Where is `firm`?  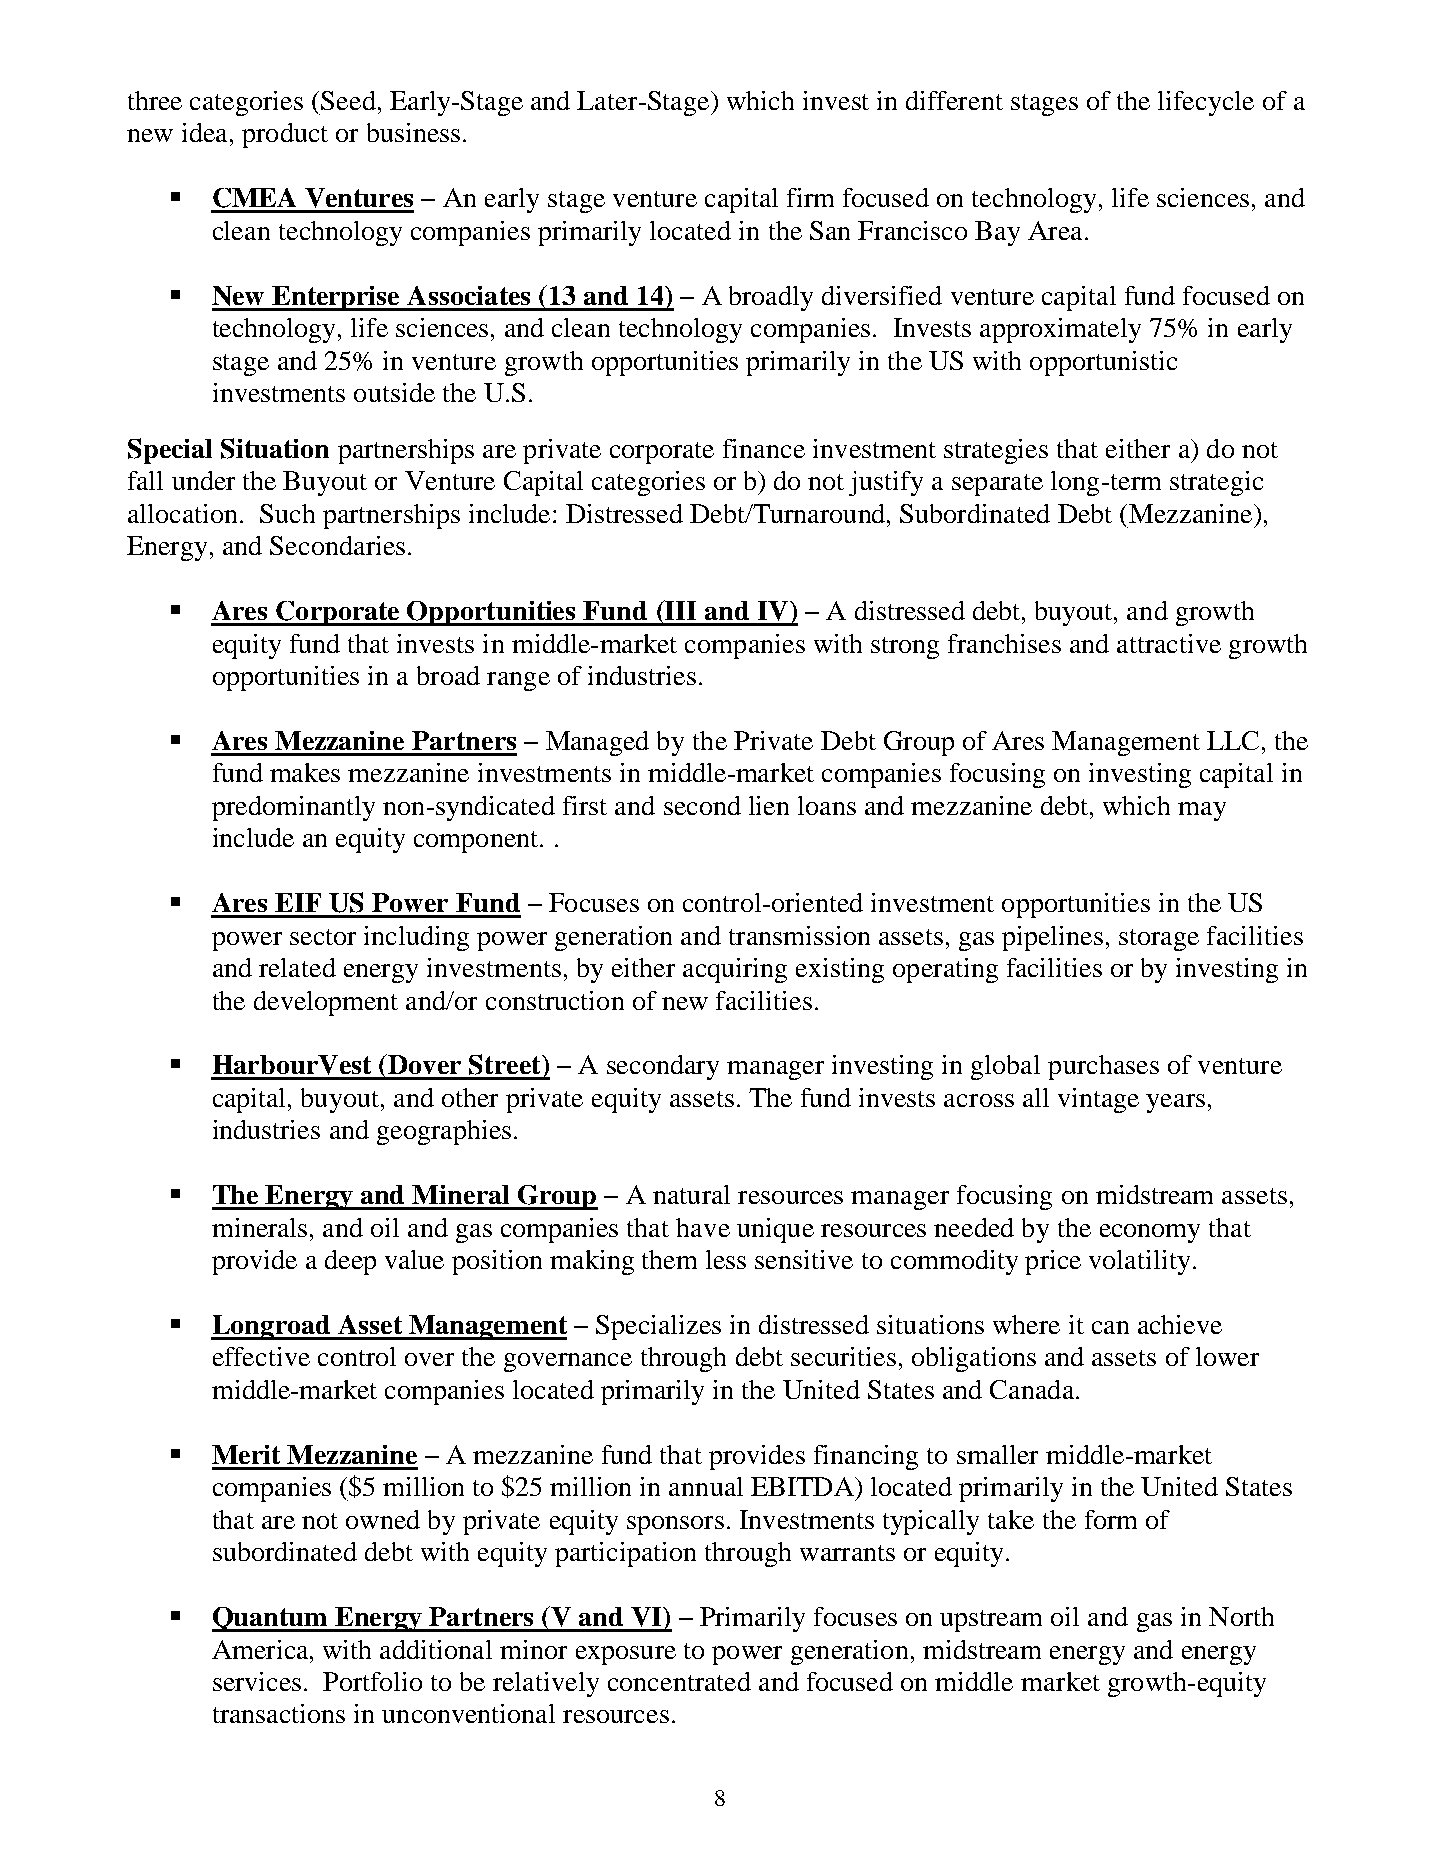 firm is located at coordinates (810, 197).
